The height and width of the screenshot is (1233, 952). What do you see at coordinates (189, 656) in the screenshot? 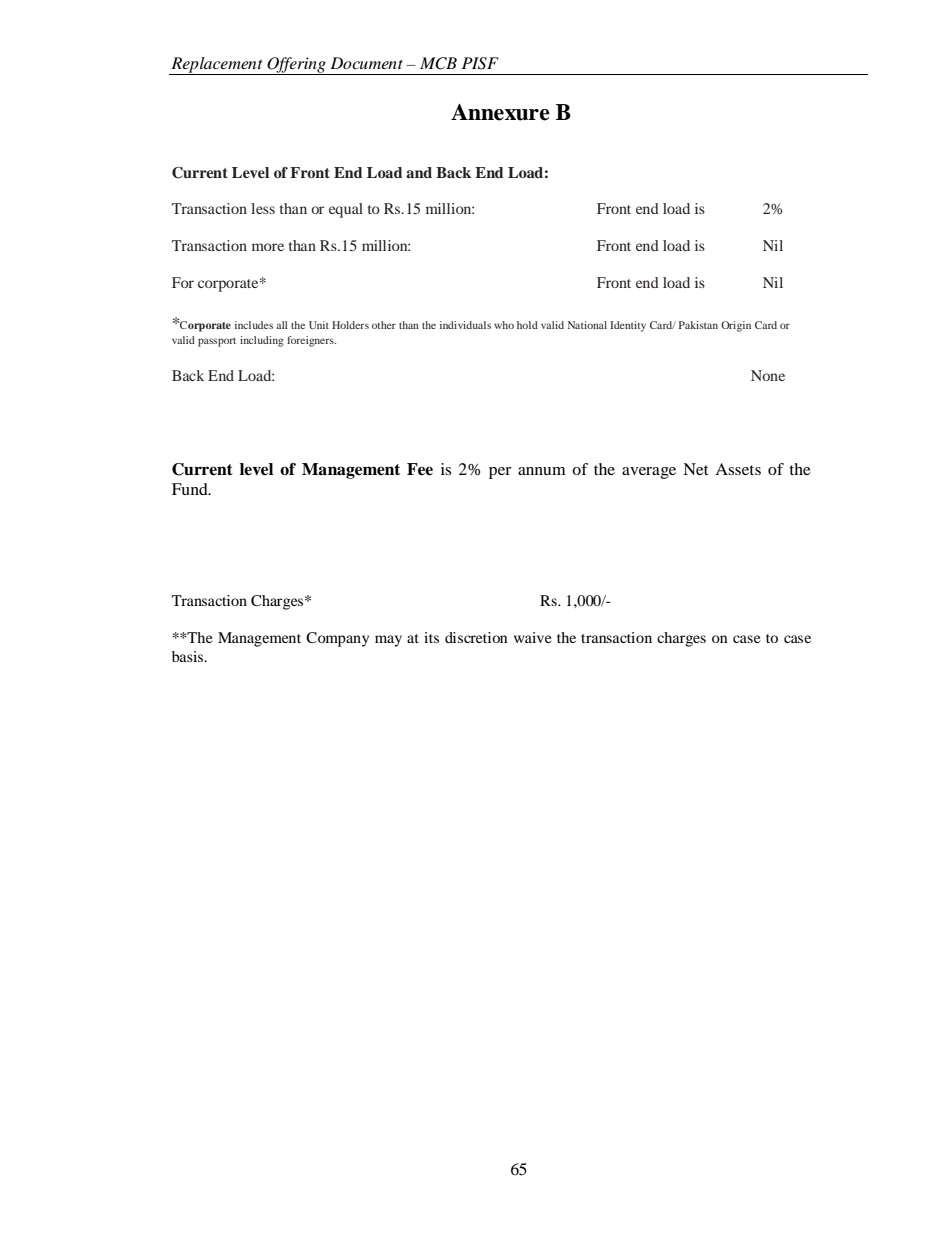
I see `basis` at bounding box center [189, 656].
